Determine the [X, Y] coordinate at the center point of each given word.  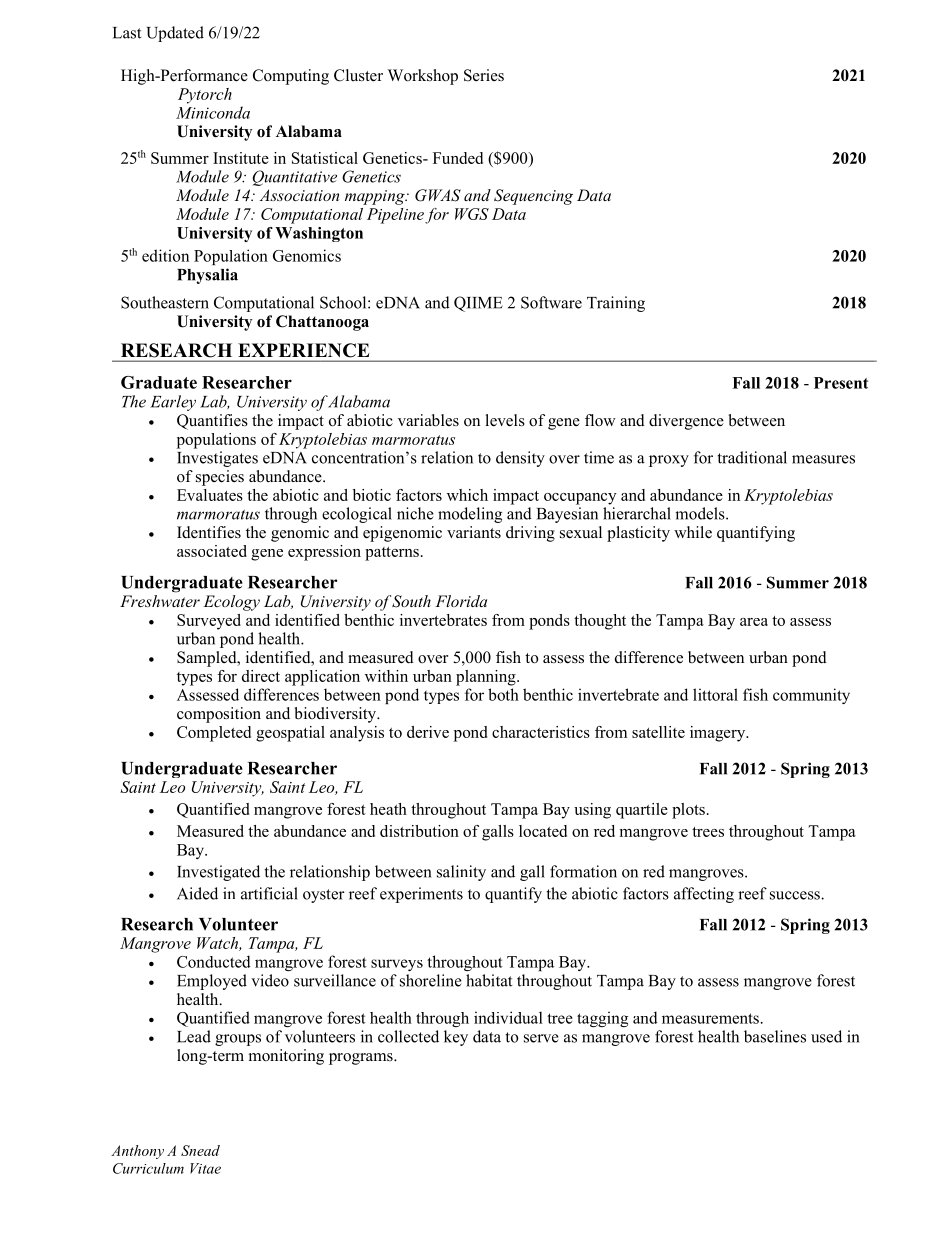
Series [484, 75]
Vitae [205, 1168]
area [754, 622]
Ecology [231, 603]
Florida [461, 601]
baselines [775, 1036]
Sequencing [533, 197]
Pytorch [205, 96]
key [456, 1038]
